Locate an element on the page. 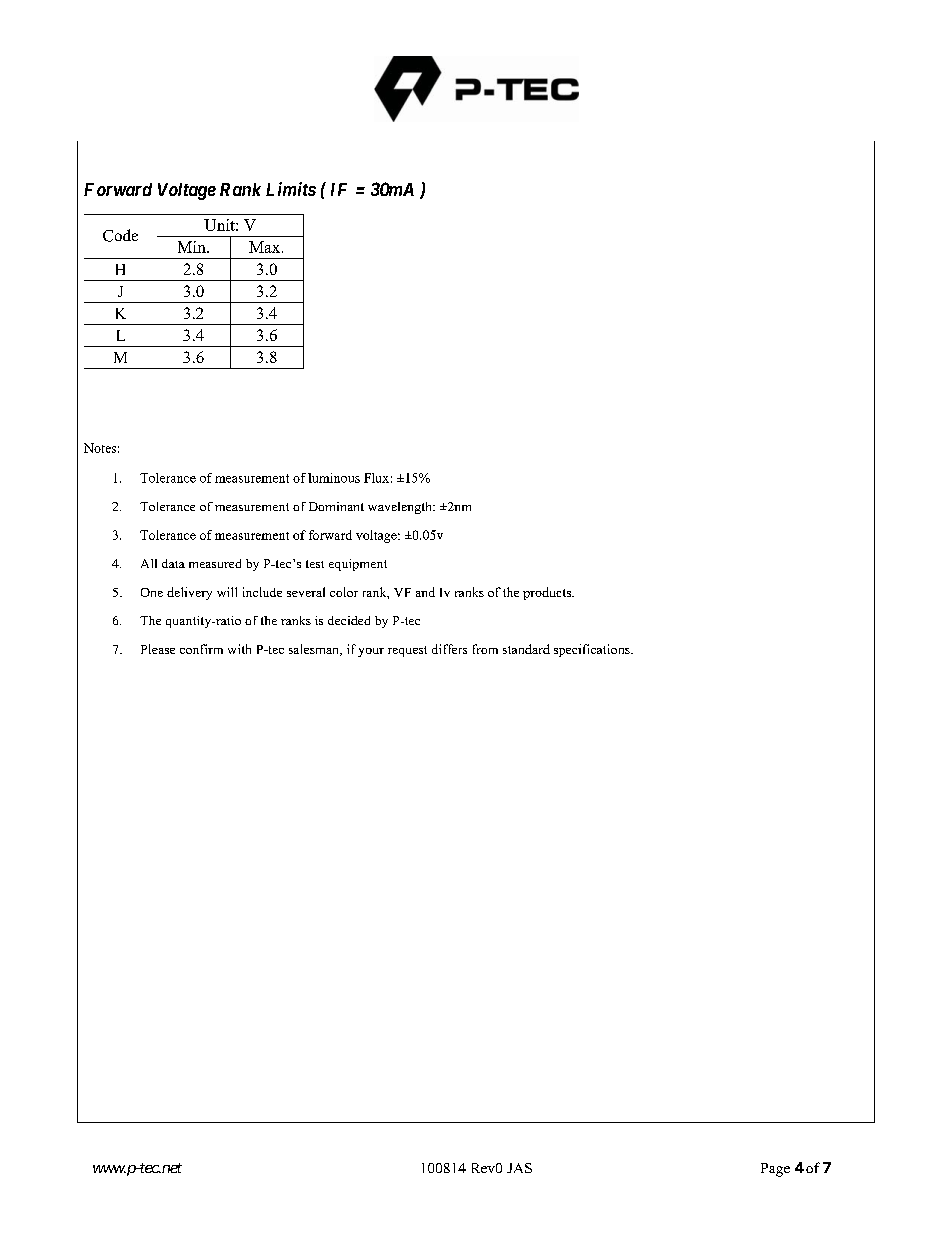 The height and width of the page is (1233, 952). wavelength is located at coordinates (401, 508).
